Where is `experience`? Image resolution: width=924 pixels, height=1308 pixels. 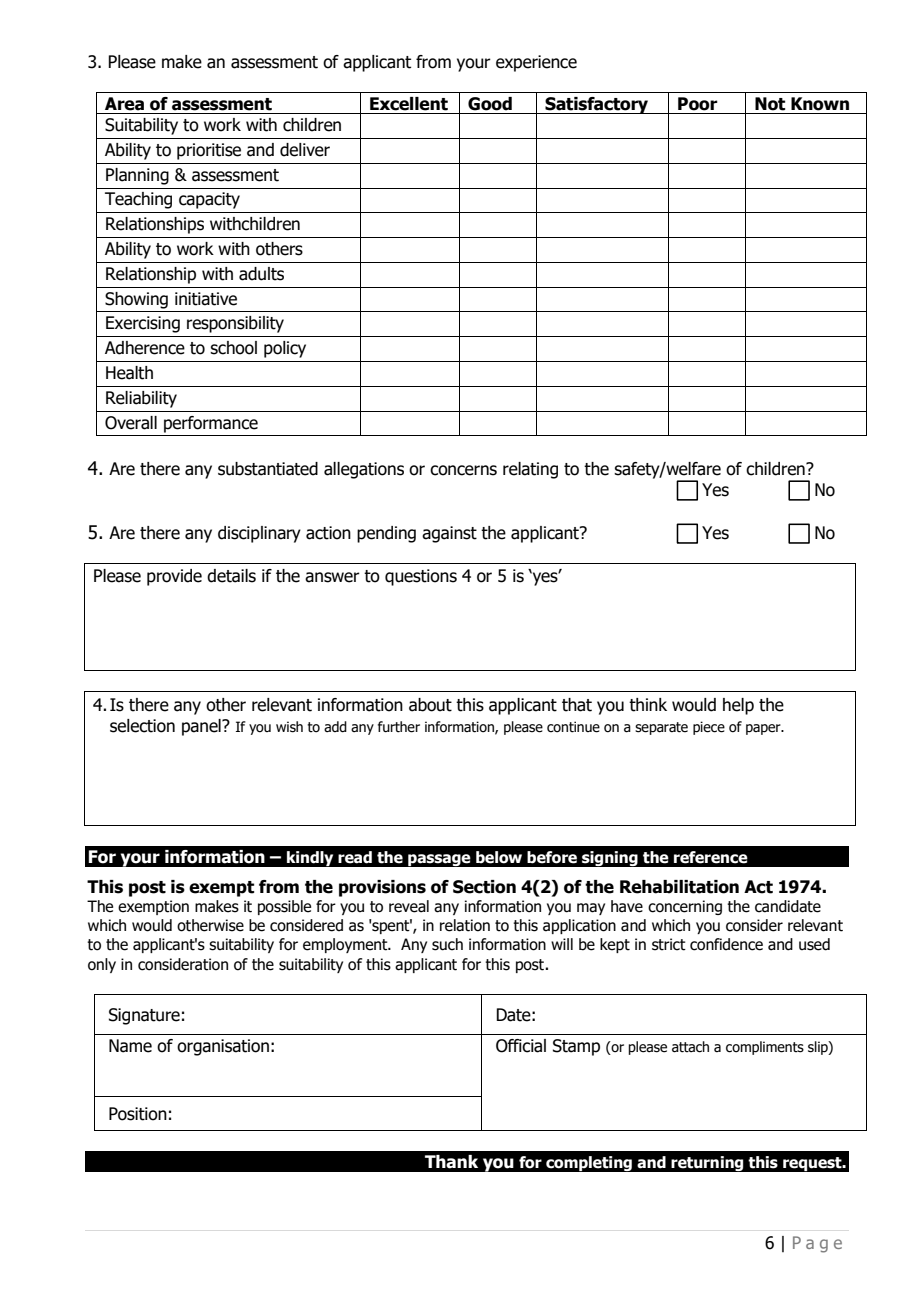 experience is located at coordinates (536, 63).
